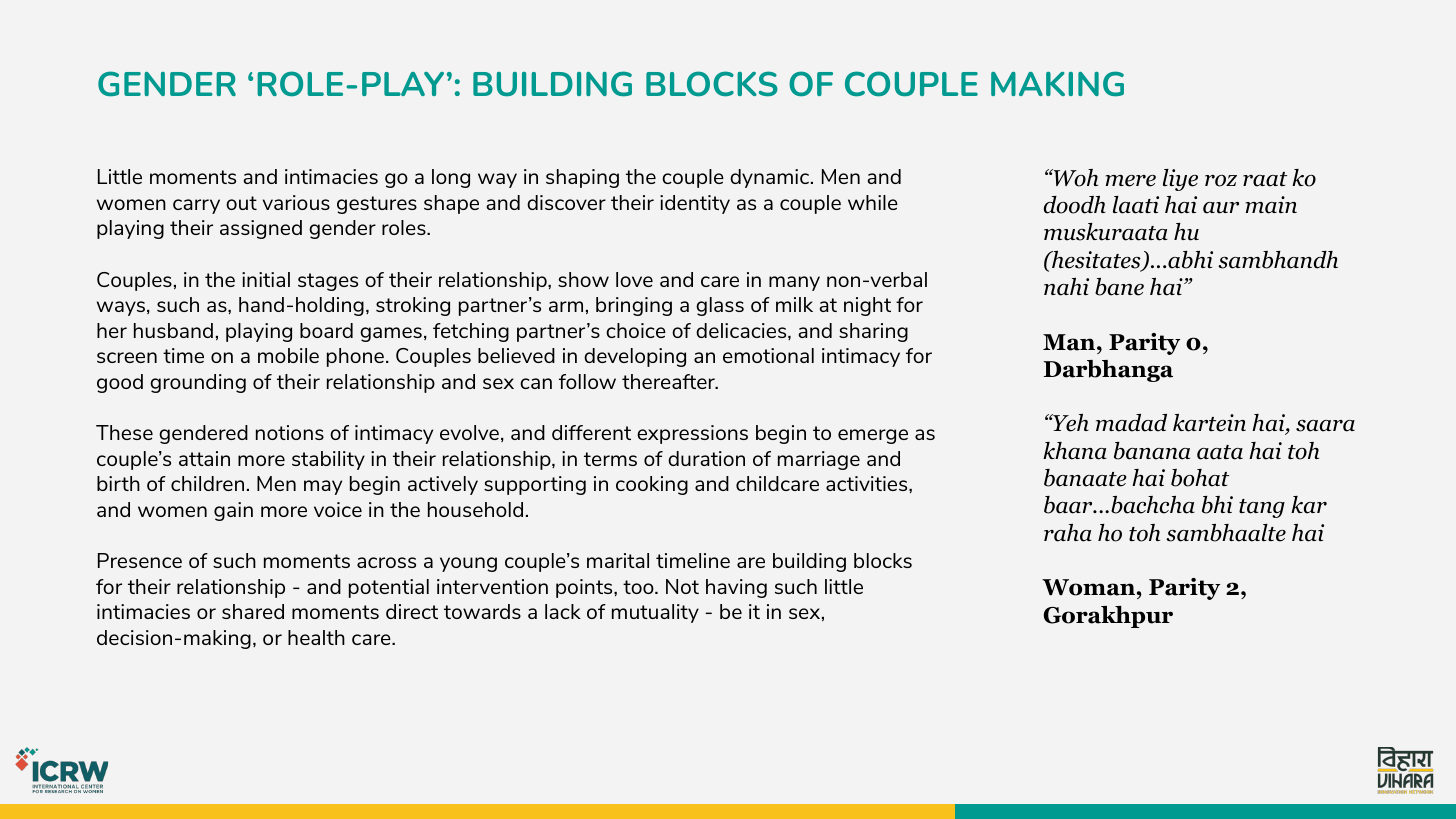 The image size is (1456, 819). I want to click on mere, so click(1130, 181).
